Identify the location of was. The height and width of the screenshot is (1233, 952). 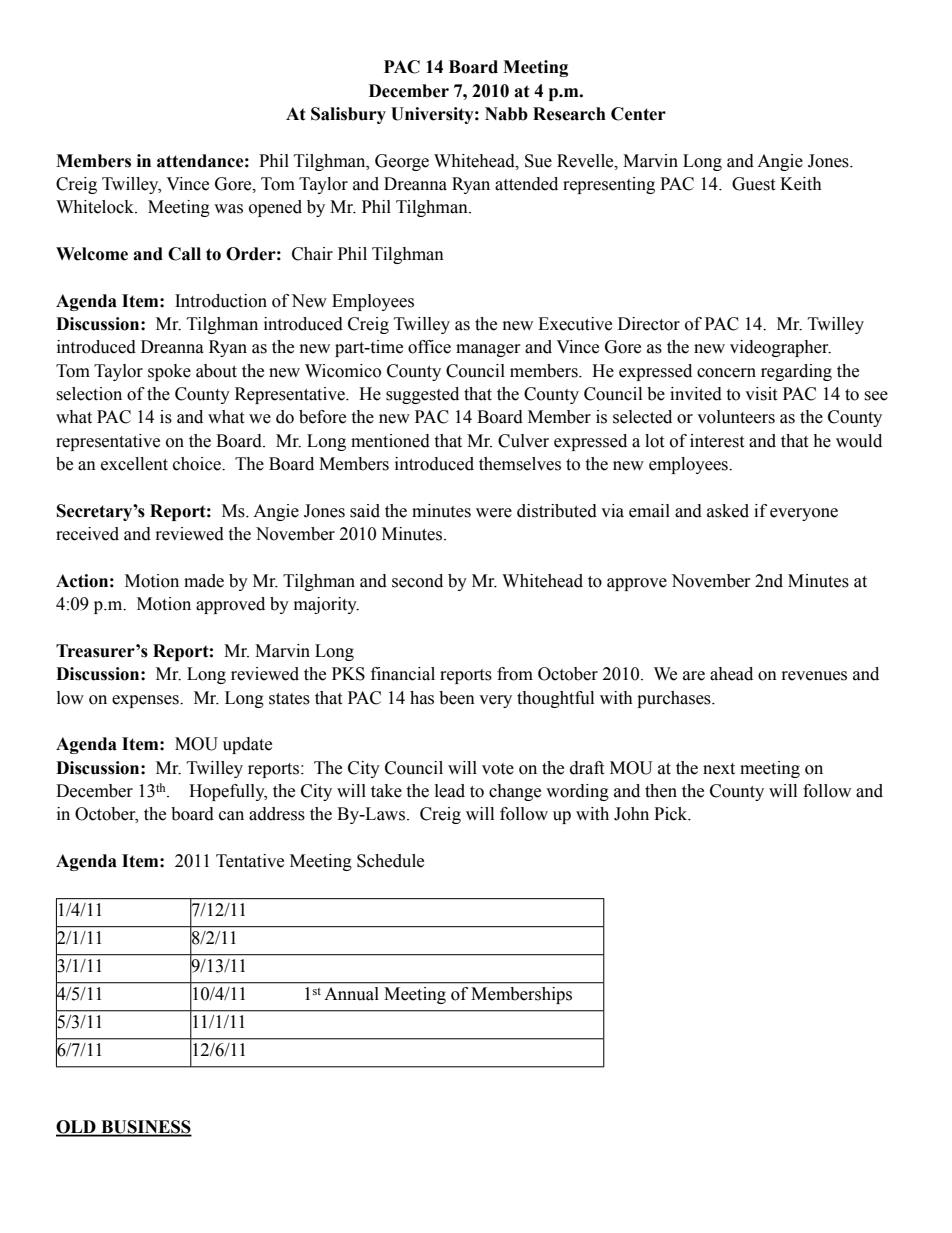
(228, 209).
